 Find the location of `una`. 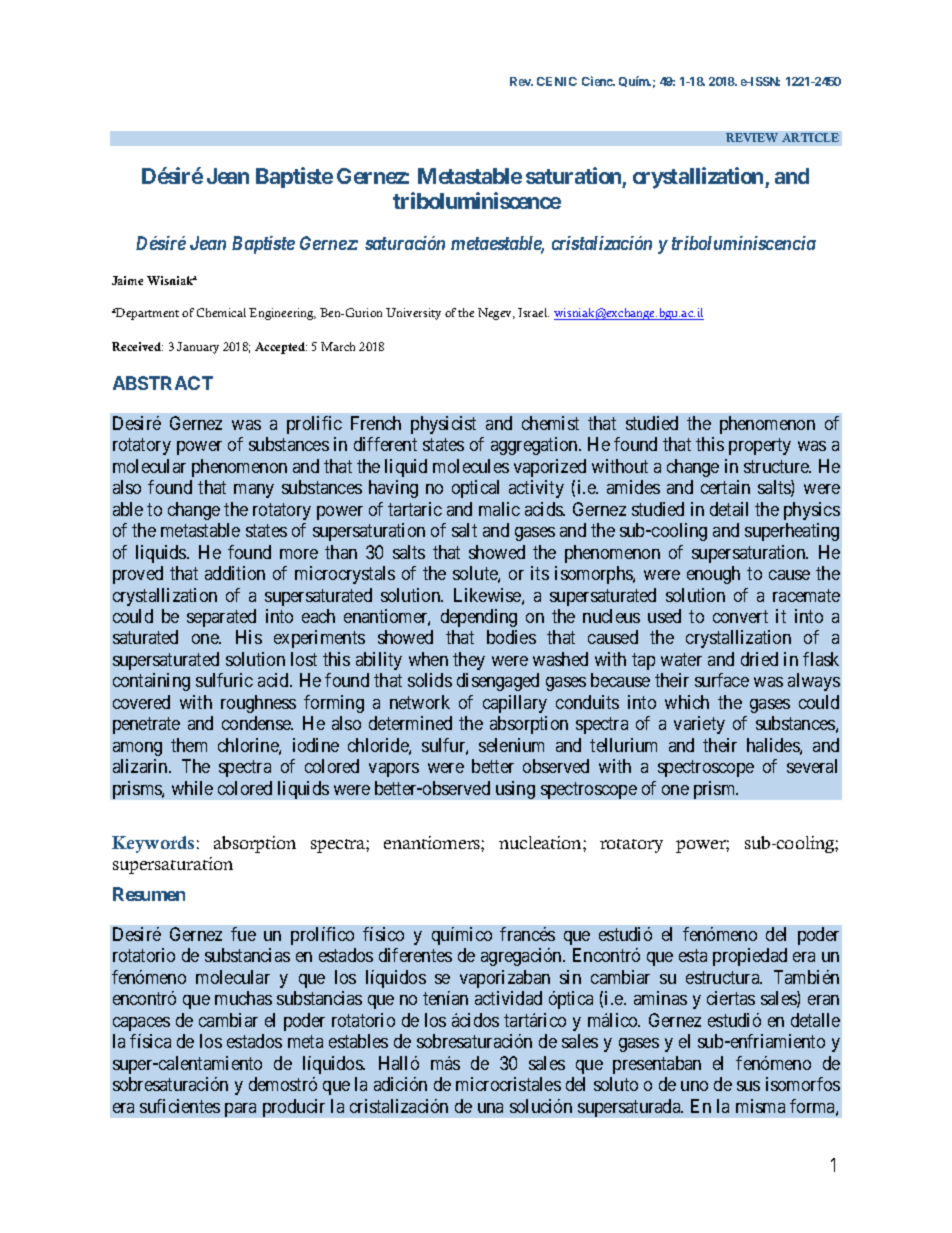

una is located at coordinates (490, 1108).
